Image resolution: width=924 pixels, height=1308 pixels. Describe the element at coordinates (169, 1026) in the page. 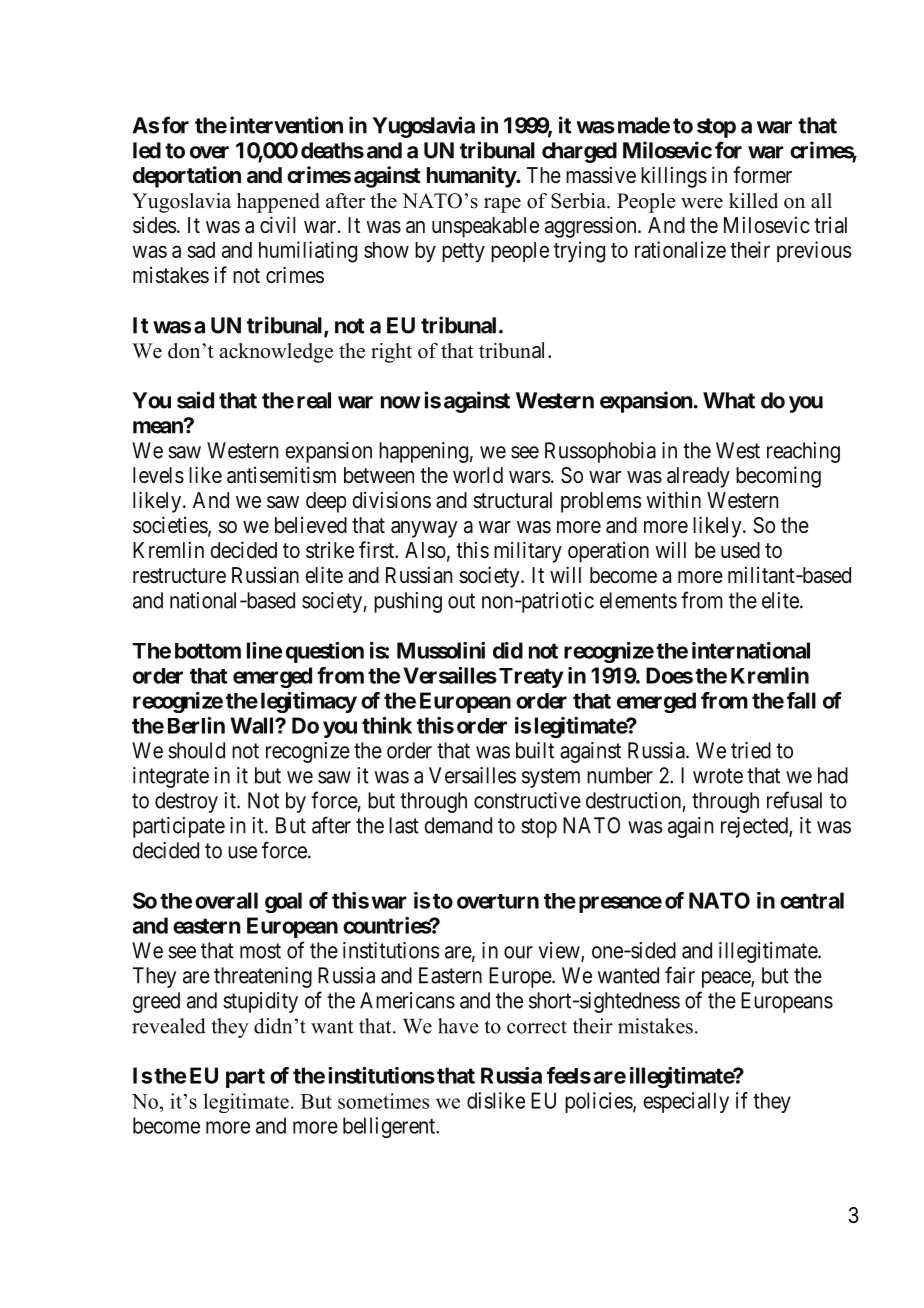

I see `revealed` at that location.
